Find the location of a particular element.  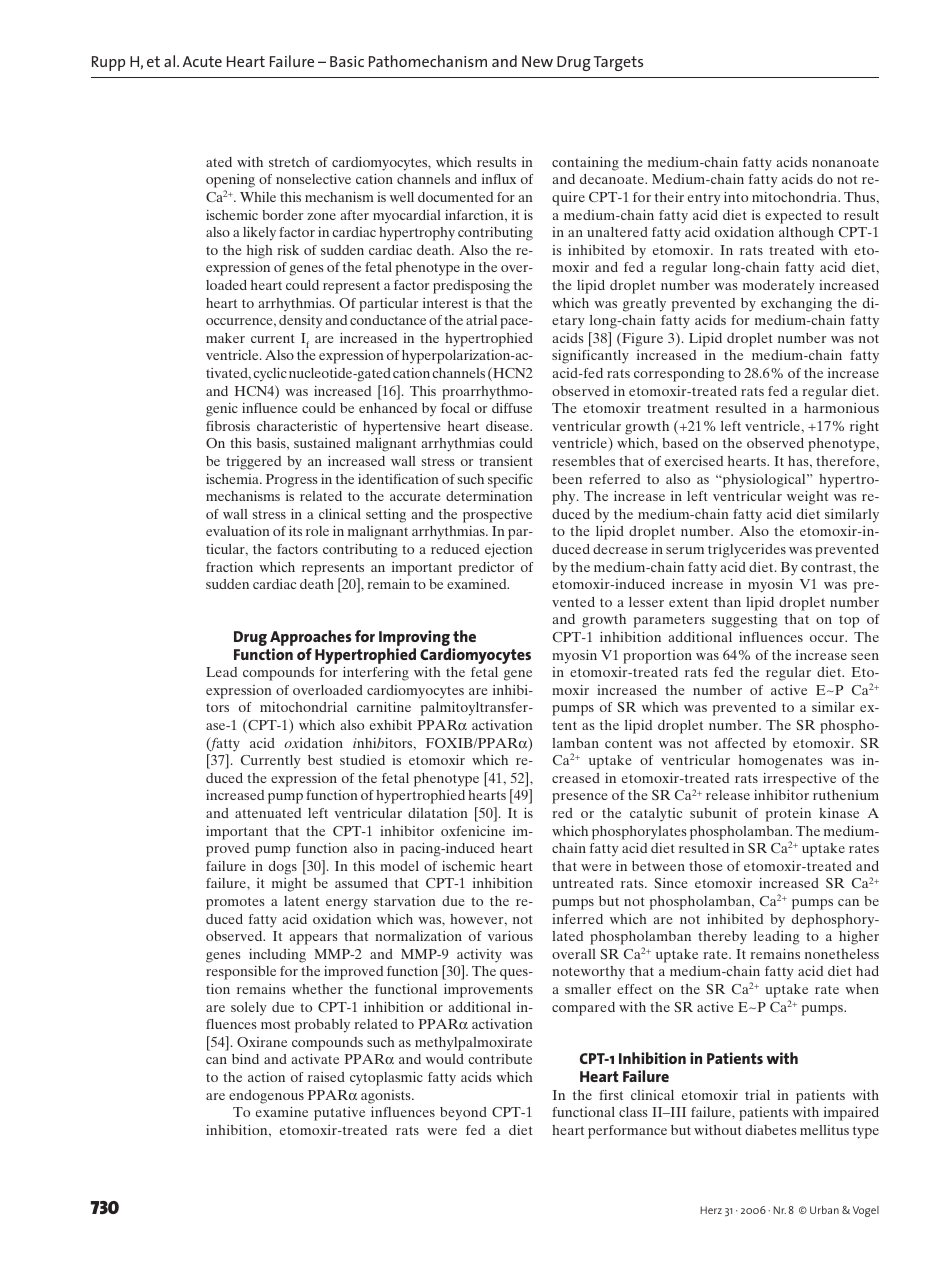

predictor is located at coordinates (486, 569).
